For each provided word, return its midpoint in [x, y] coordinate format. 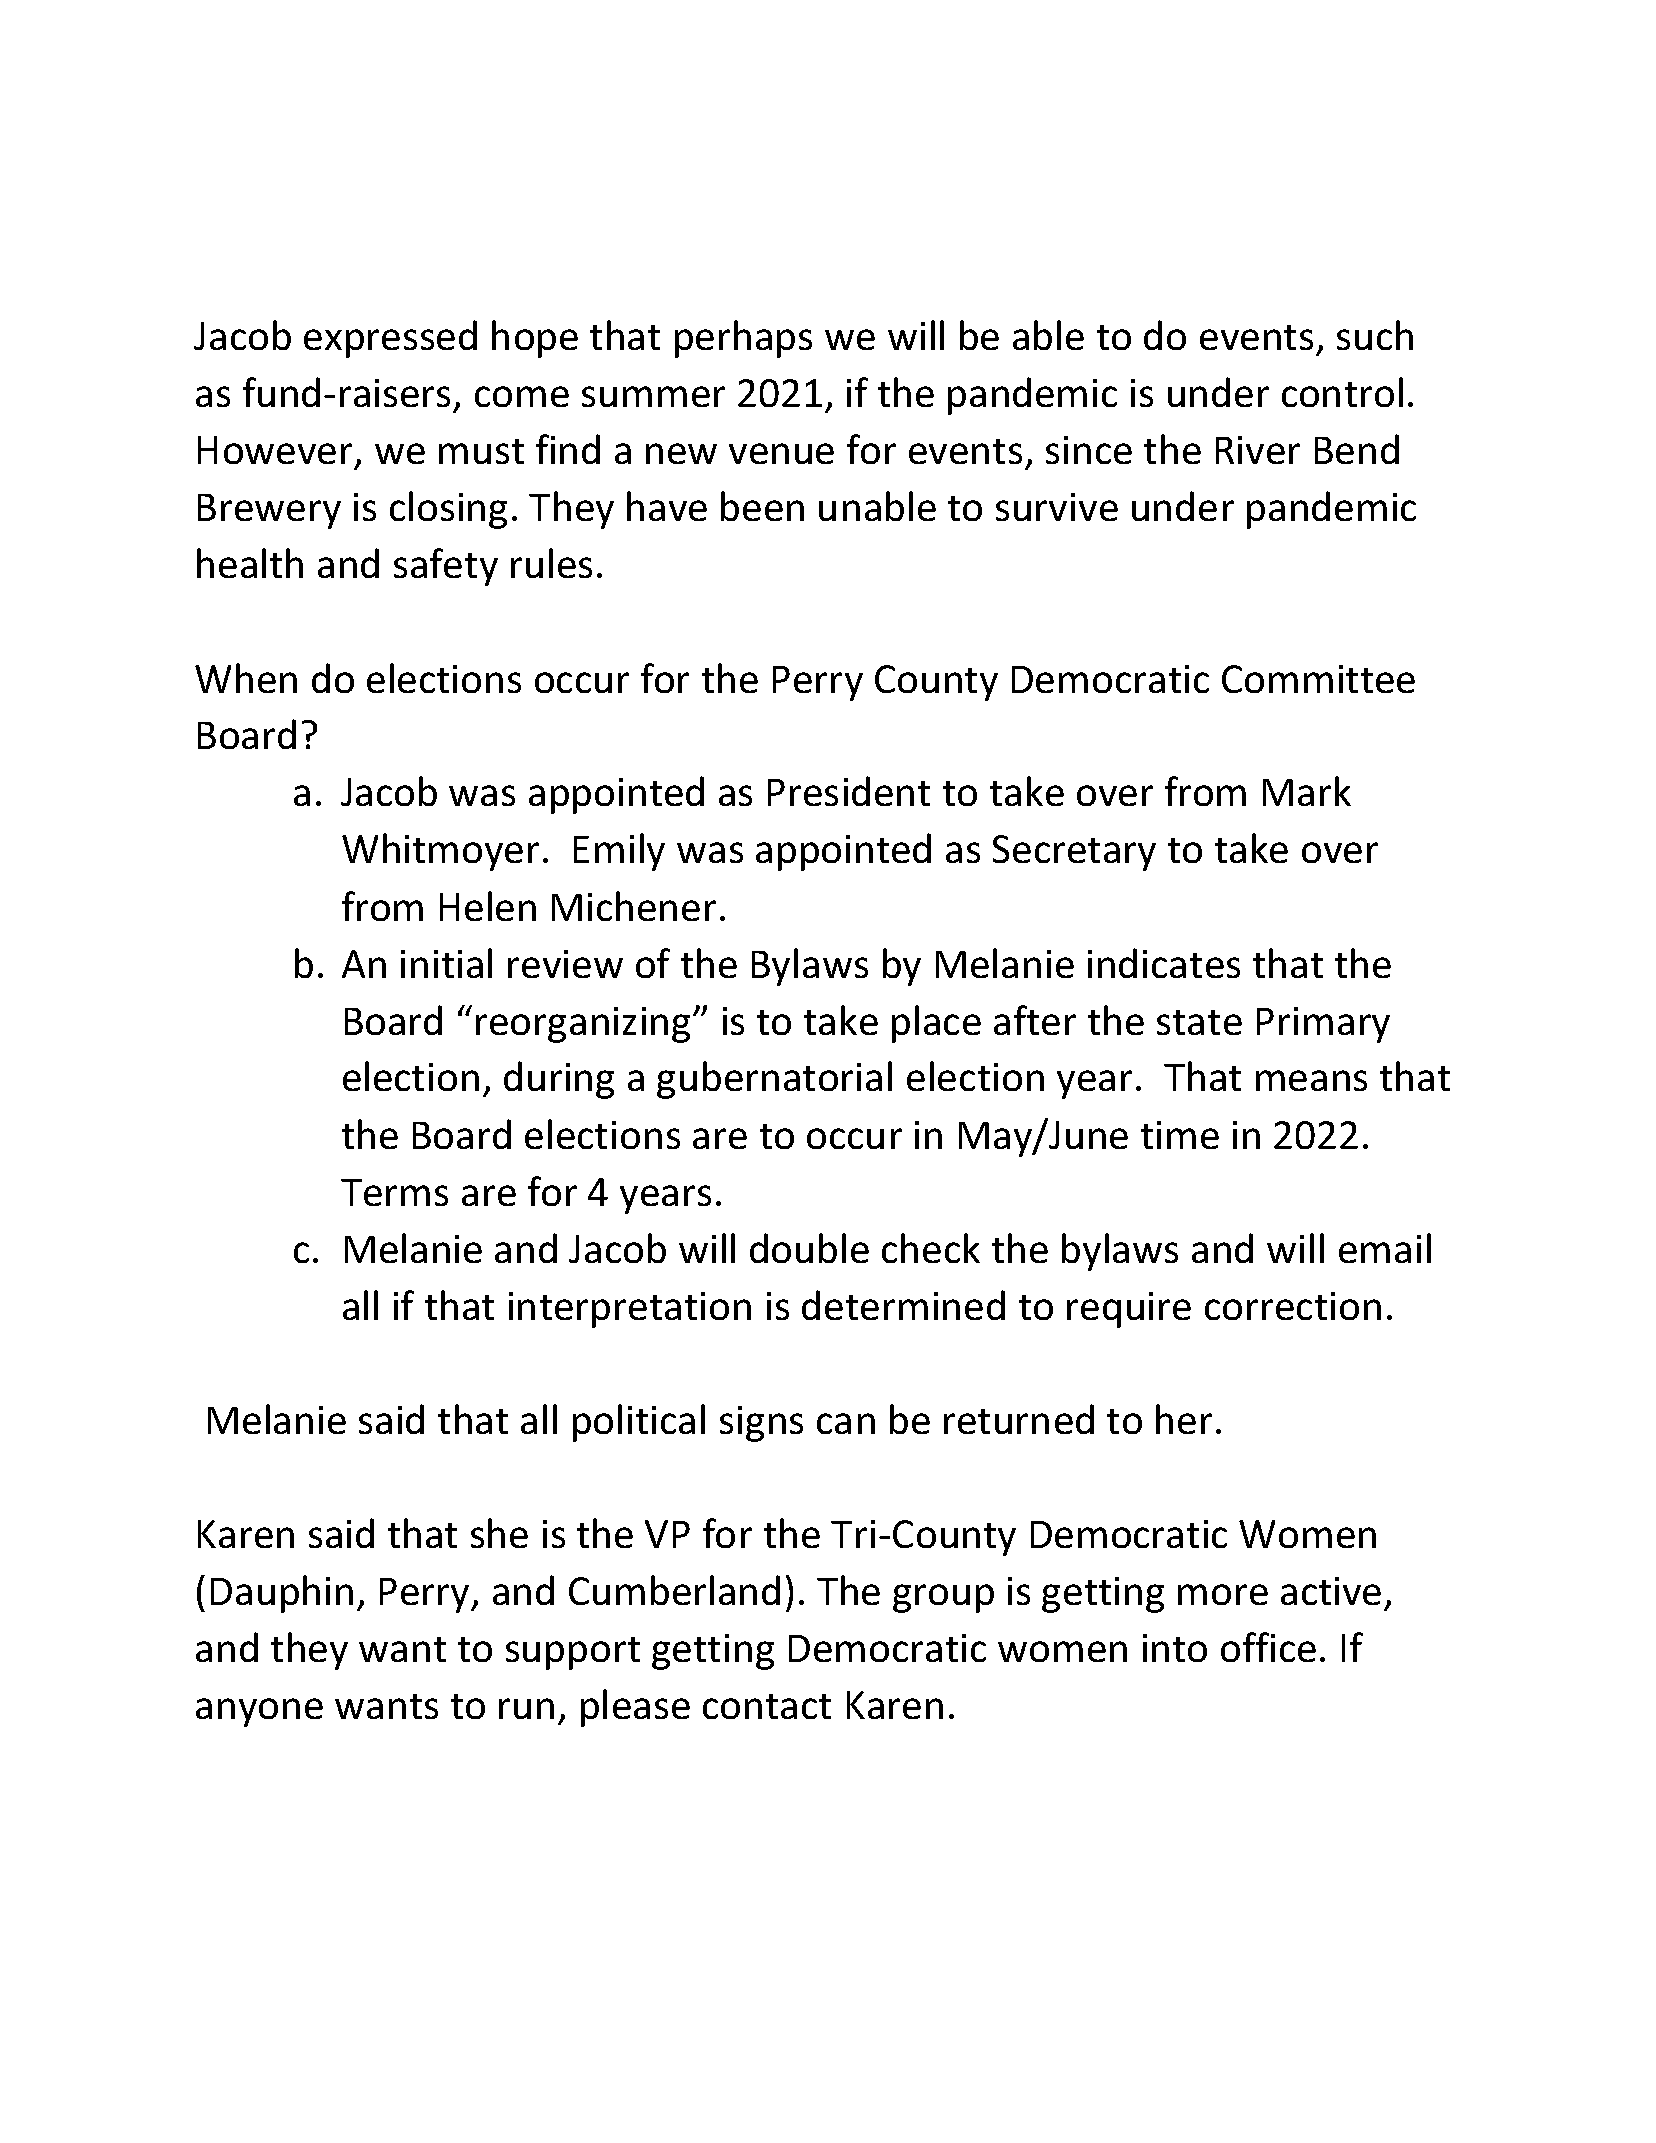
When [246, 678]
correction [1293, 1306]
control [1342, 392]
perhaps [743, 339]
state [1199, 1022]
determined [903, 1305]
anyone [259, 1712]
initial [446, 963]
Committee [1318, 679]
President [849, 791]
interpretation [630, 1310]
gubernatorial [774, 1080]
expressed [390, 339]
